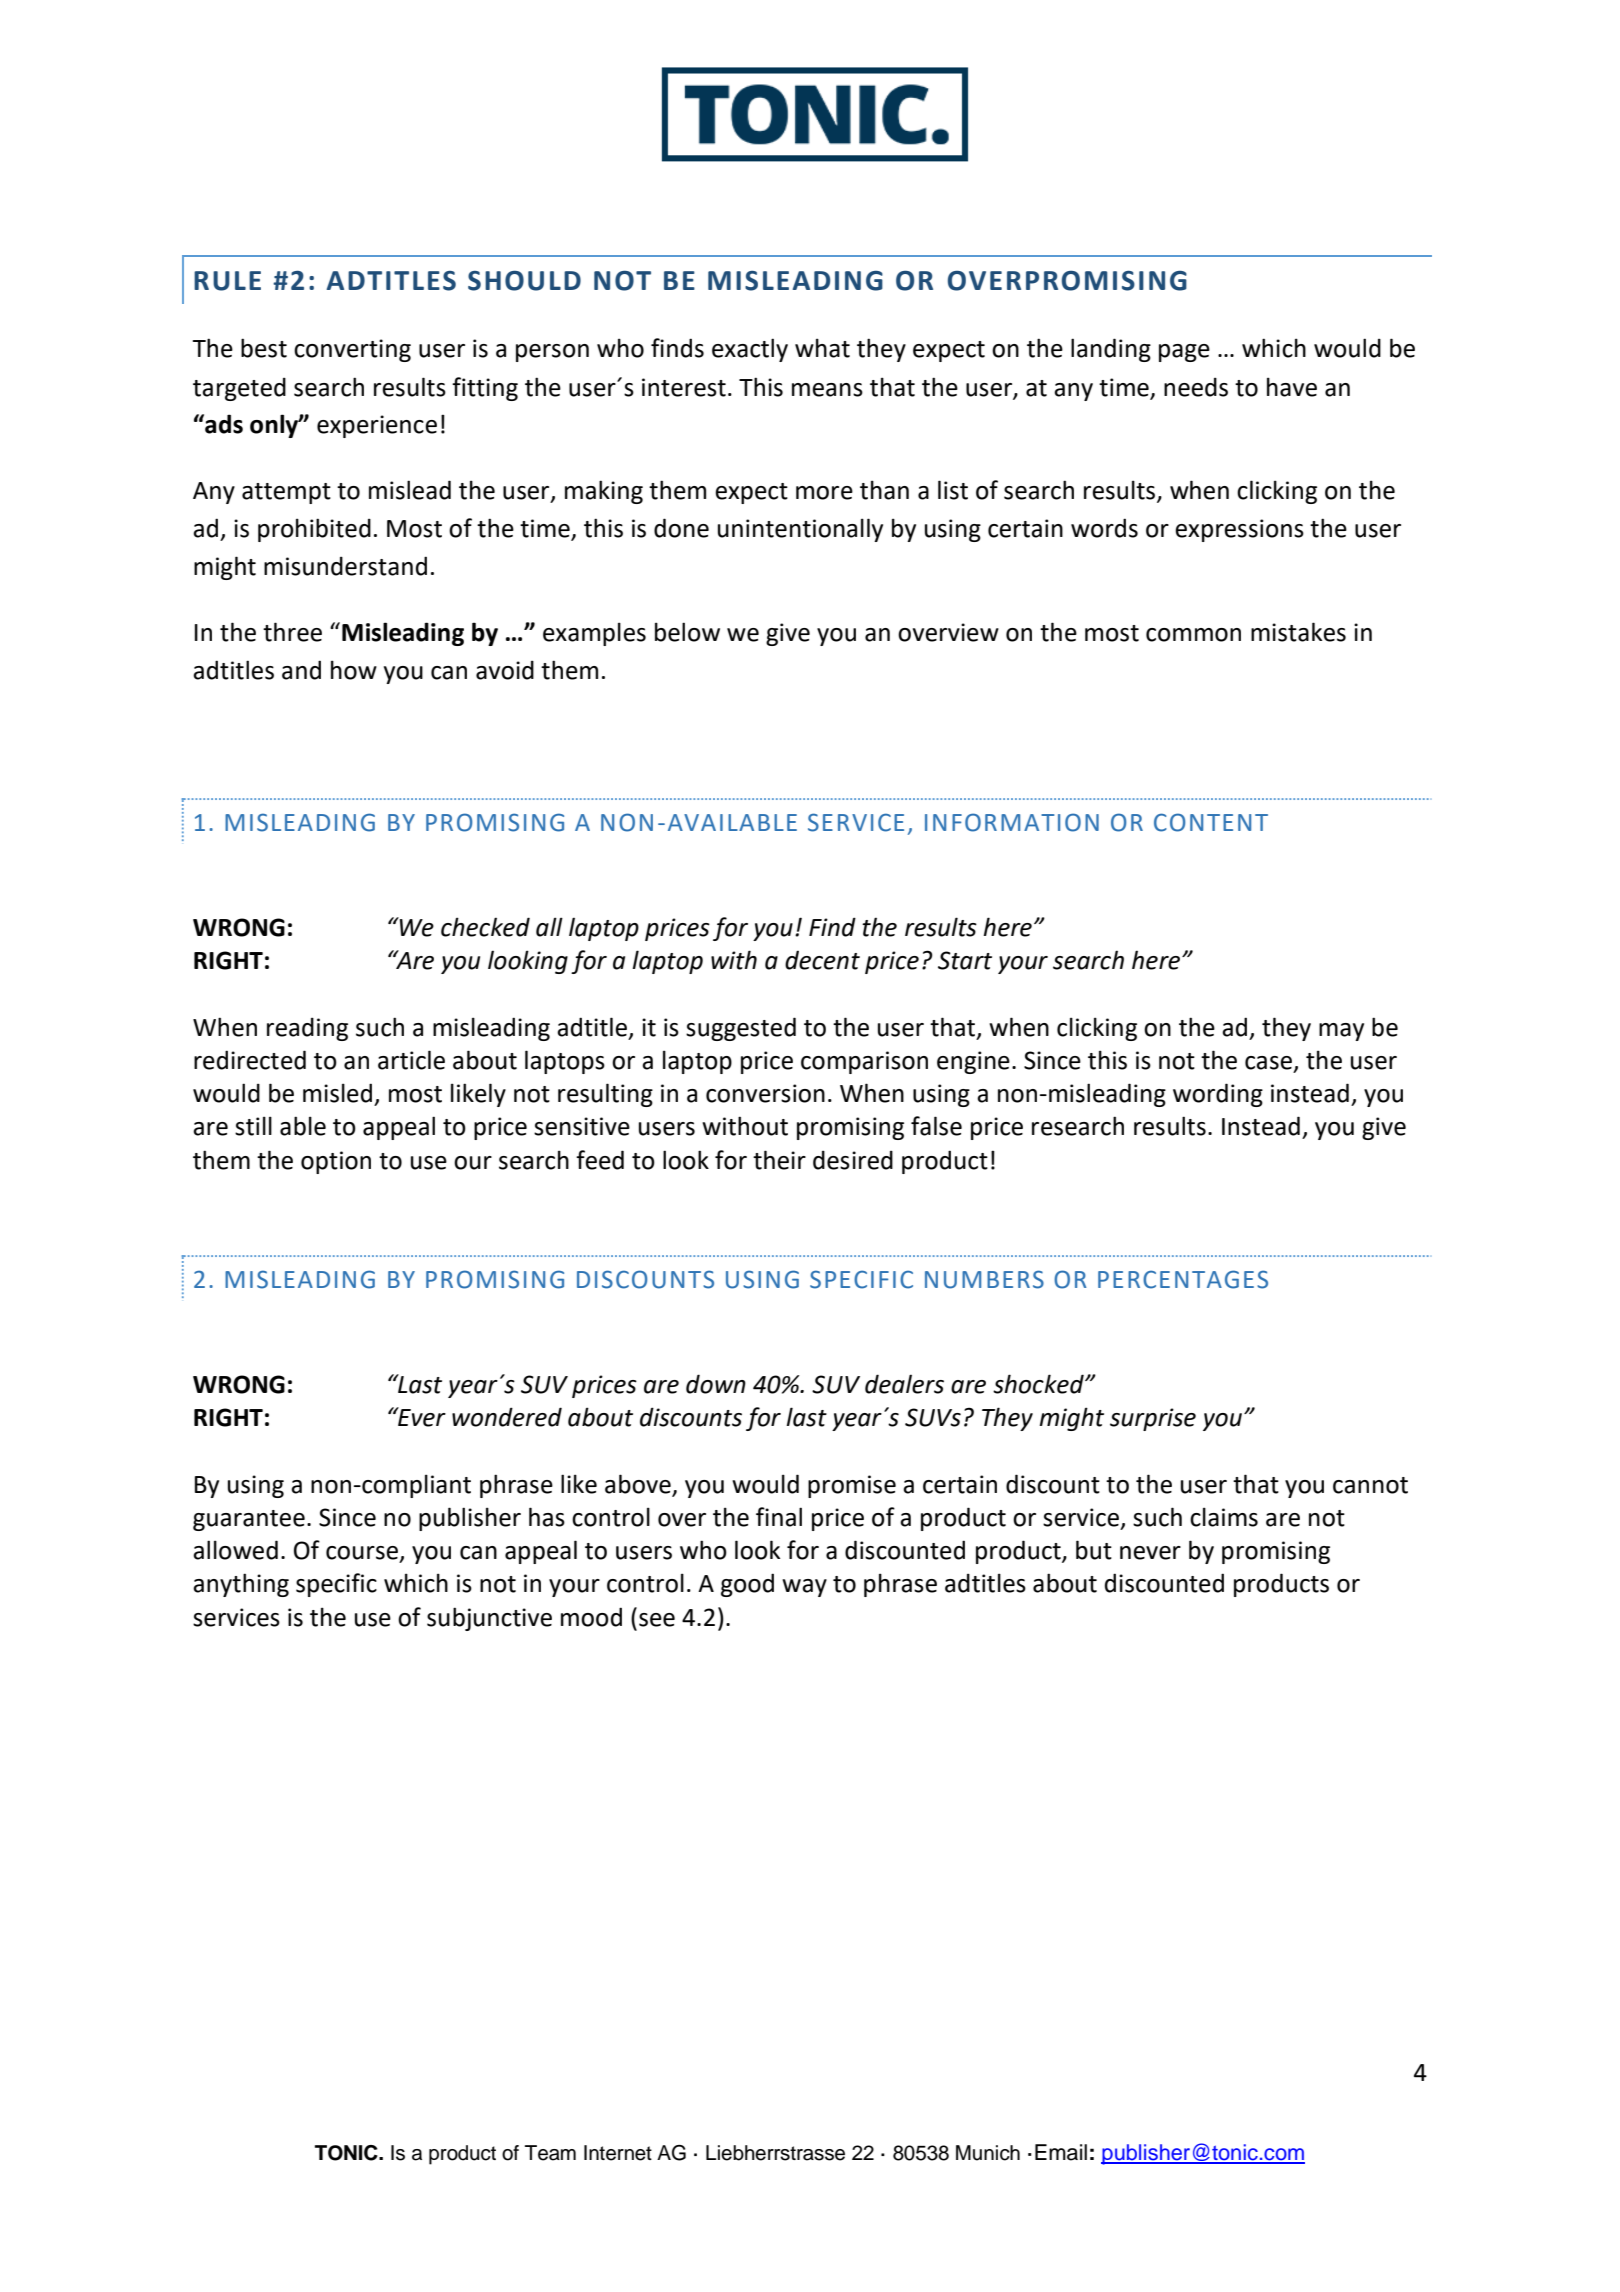 The image size is (1620, 2292). I want to click on final, so click(779, 1517).
